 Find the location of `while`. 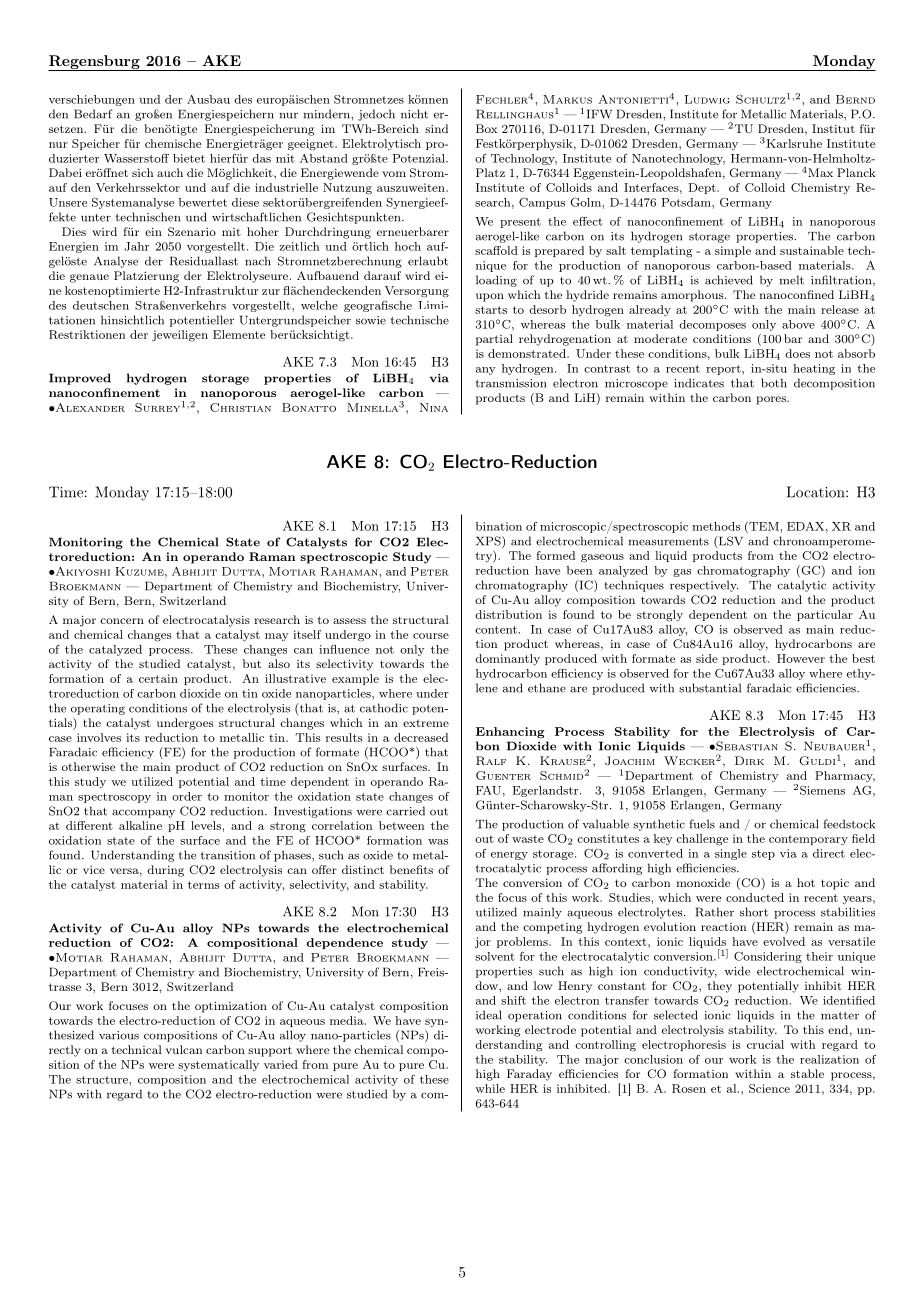

while is located at coordinates (490, 1088).
